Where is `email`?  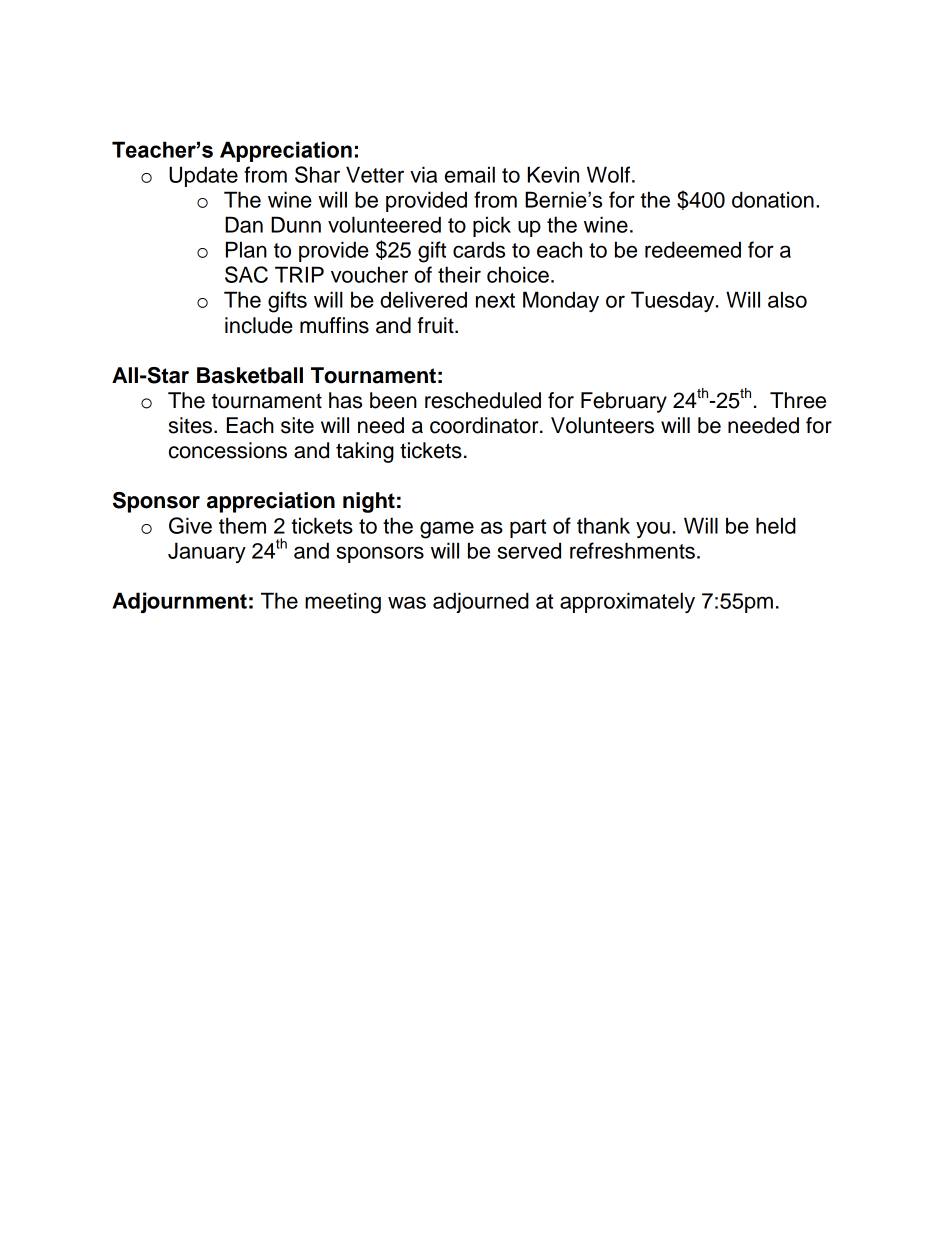
email is located at coordinates (470, 174).
